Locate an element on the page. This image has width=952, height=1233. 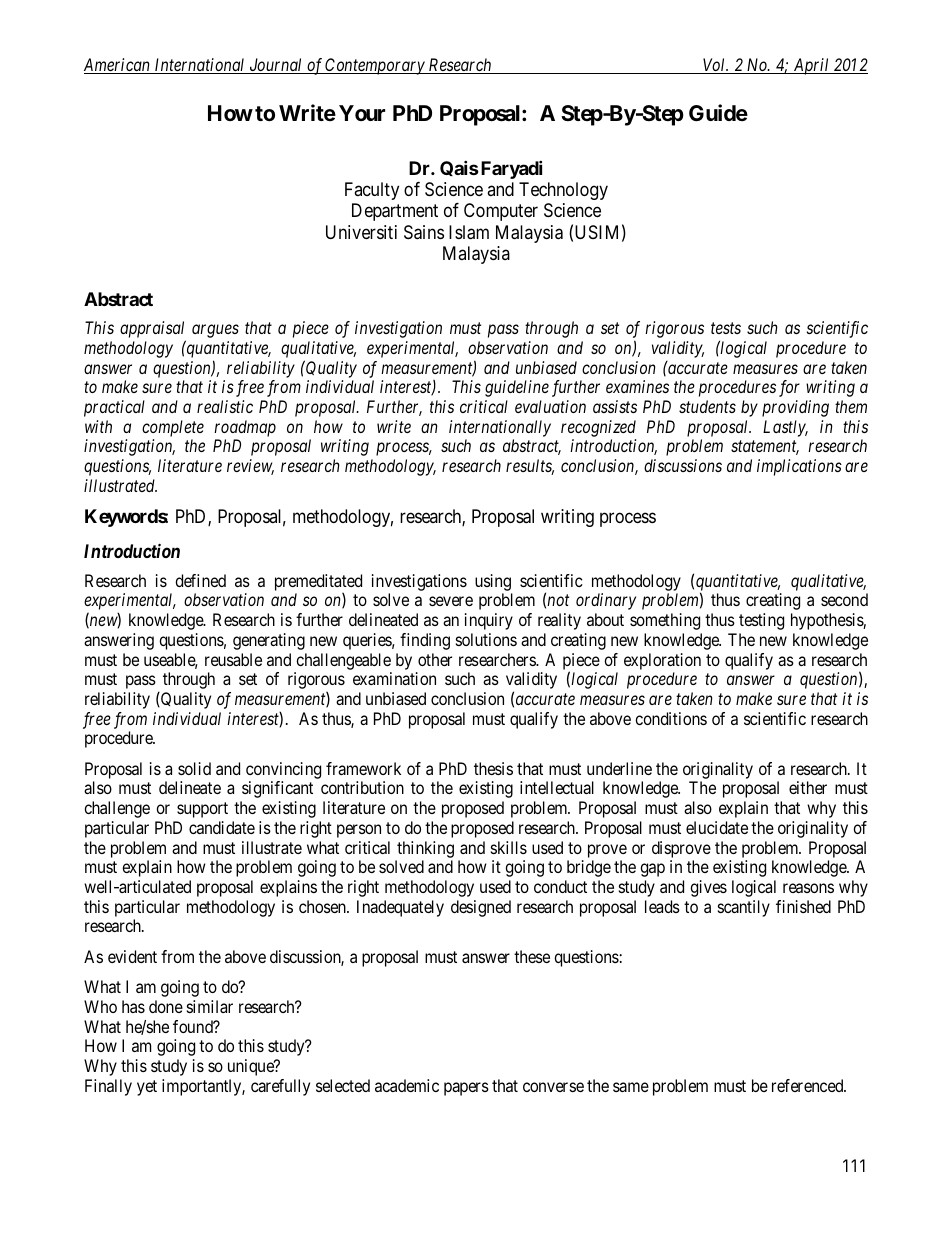
either is located at coordinates (808, 787).
